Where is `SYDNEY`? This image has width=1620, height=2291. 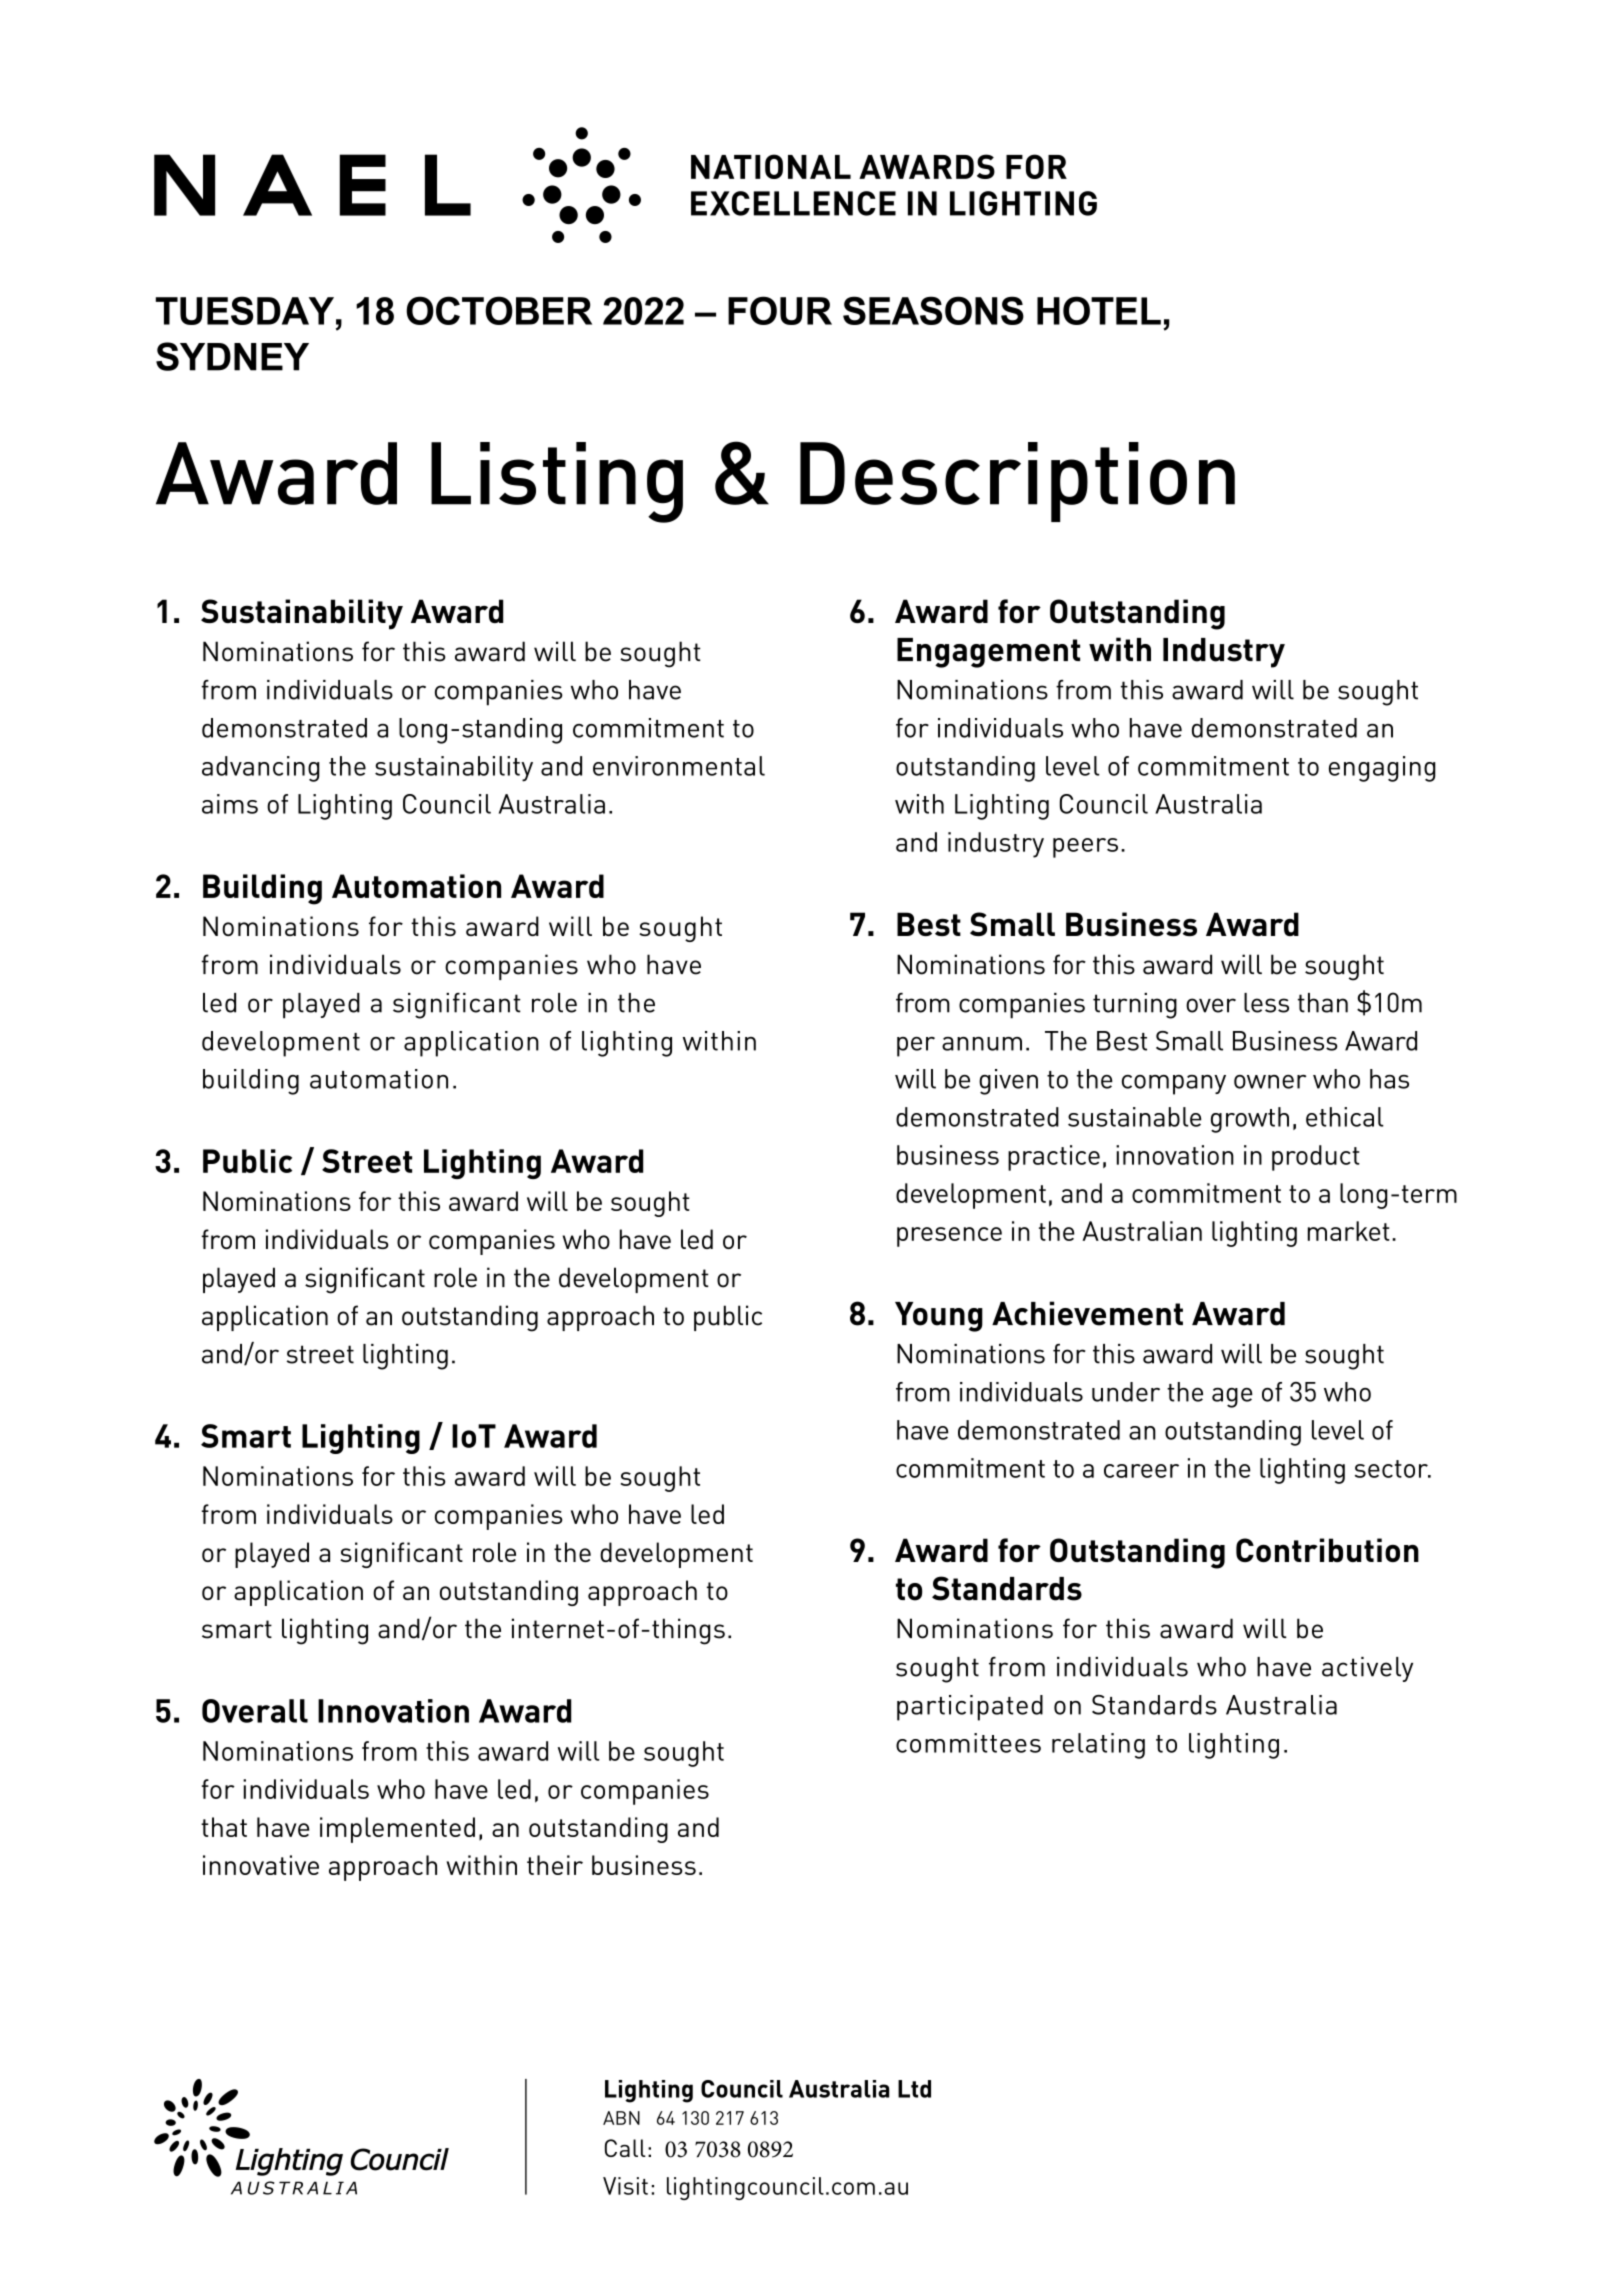
SYDNEY is located at coordinates (232, 356).
